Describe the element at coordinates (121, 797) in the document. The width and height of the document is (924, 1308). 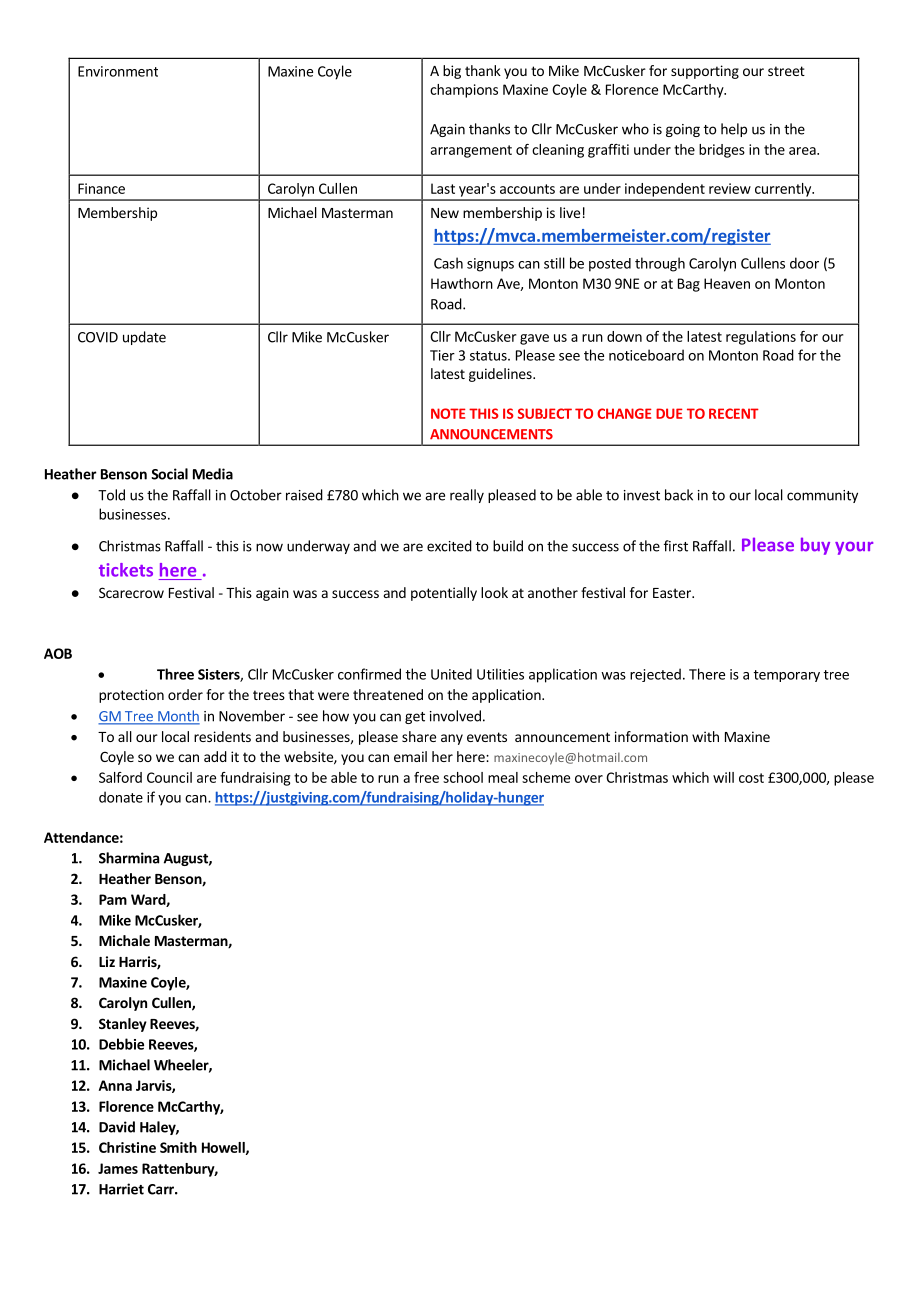
I see `donate` at that location.
